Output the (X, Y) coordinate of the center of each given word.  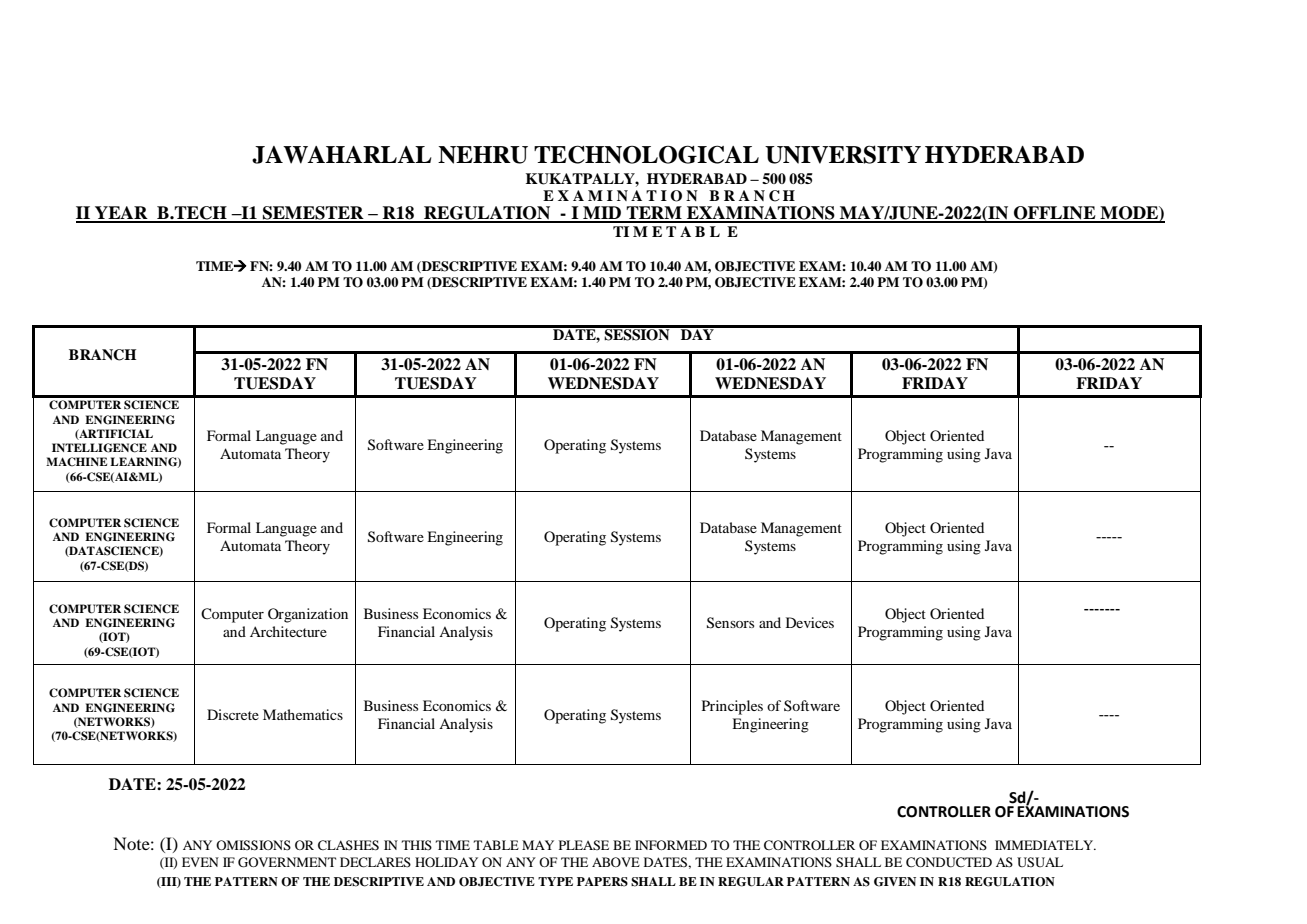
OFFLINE (1055, 214)
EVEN (200, 862)
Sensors (730, 623)
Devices (810, 622)
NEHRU (483, 155)
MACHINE (76, 462)
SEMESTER (313, 214)
